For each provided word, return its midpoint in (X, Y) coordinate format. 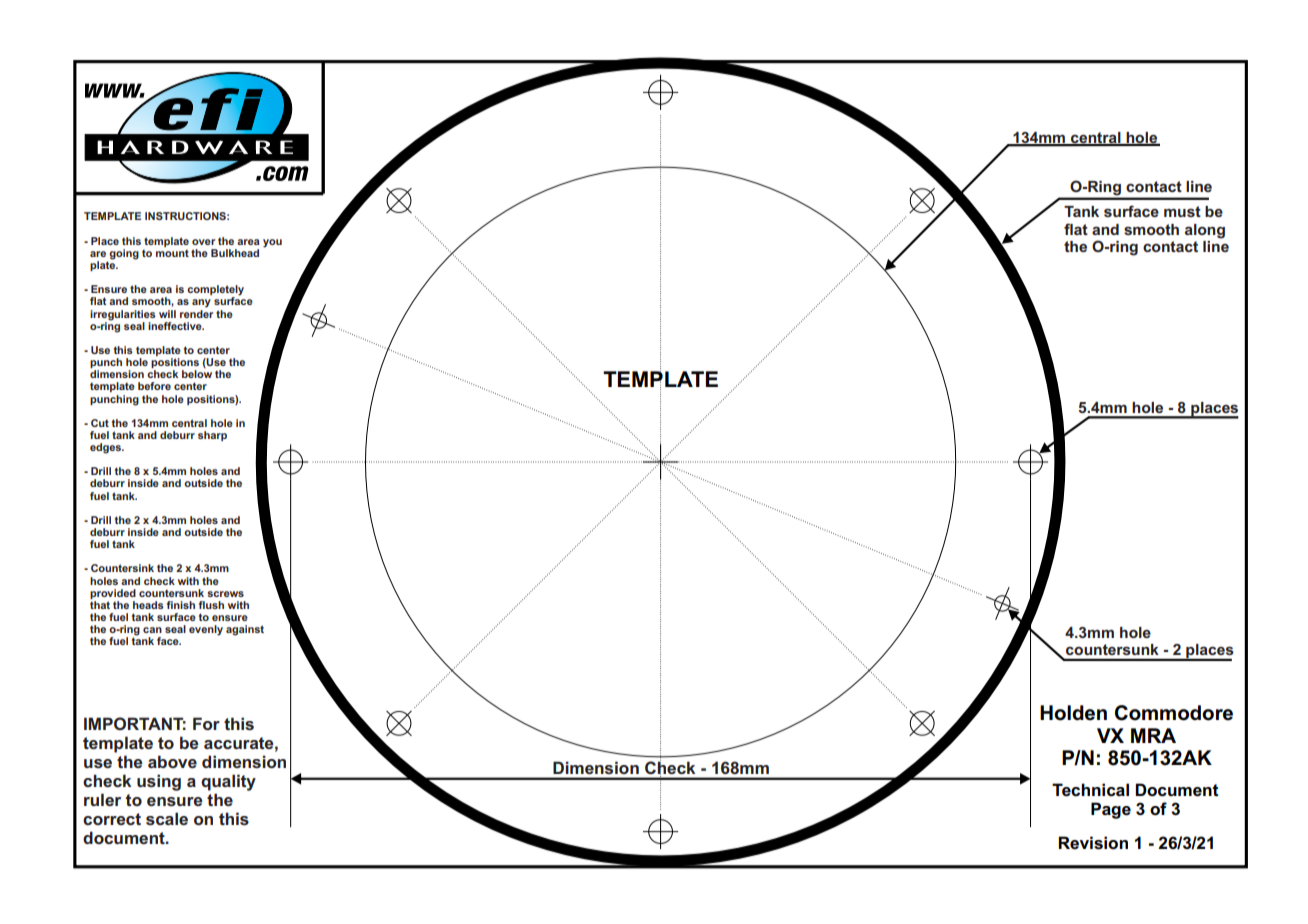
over (203, 242)
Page (1111, 810)
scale (167, 819)
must (1182, 211)
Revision (1093, 843)
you (272, 243)
